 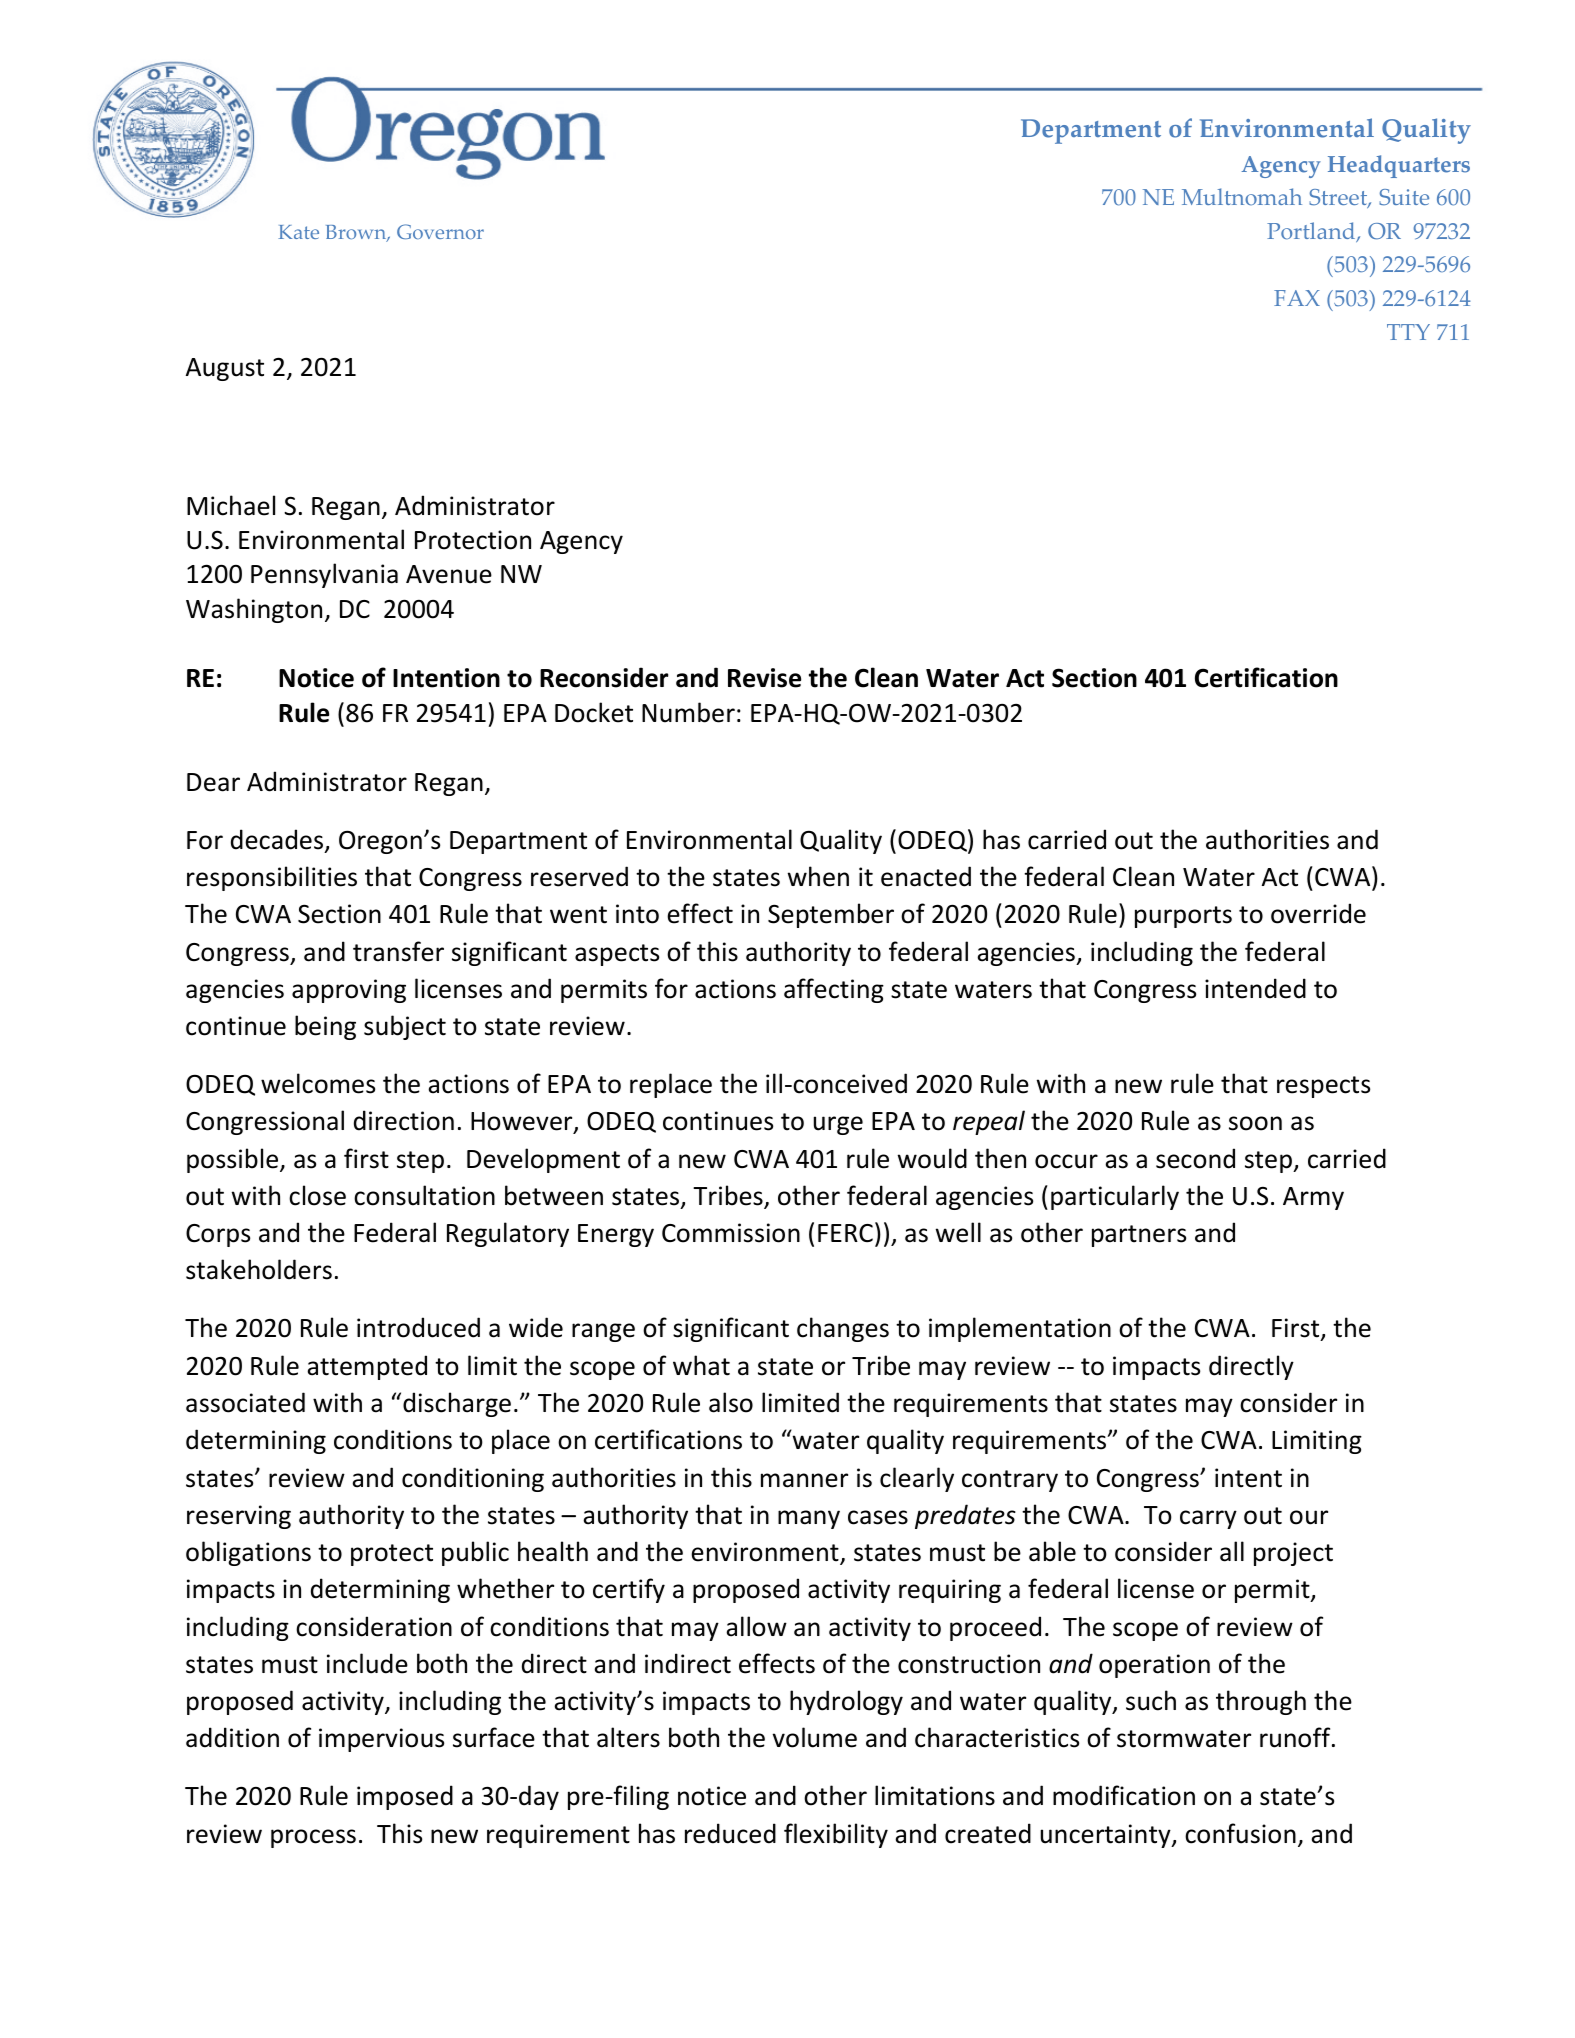 What do you see at coordinates (1242, 197) in the image?
I see `Multnomah` at bounding box center [1242, 197].
